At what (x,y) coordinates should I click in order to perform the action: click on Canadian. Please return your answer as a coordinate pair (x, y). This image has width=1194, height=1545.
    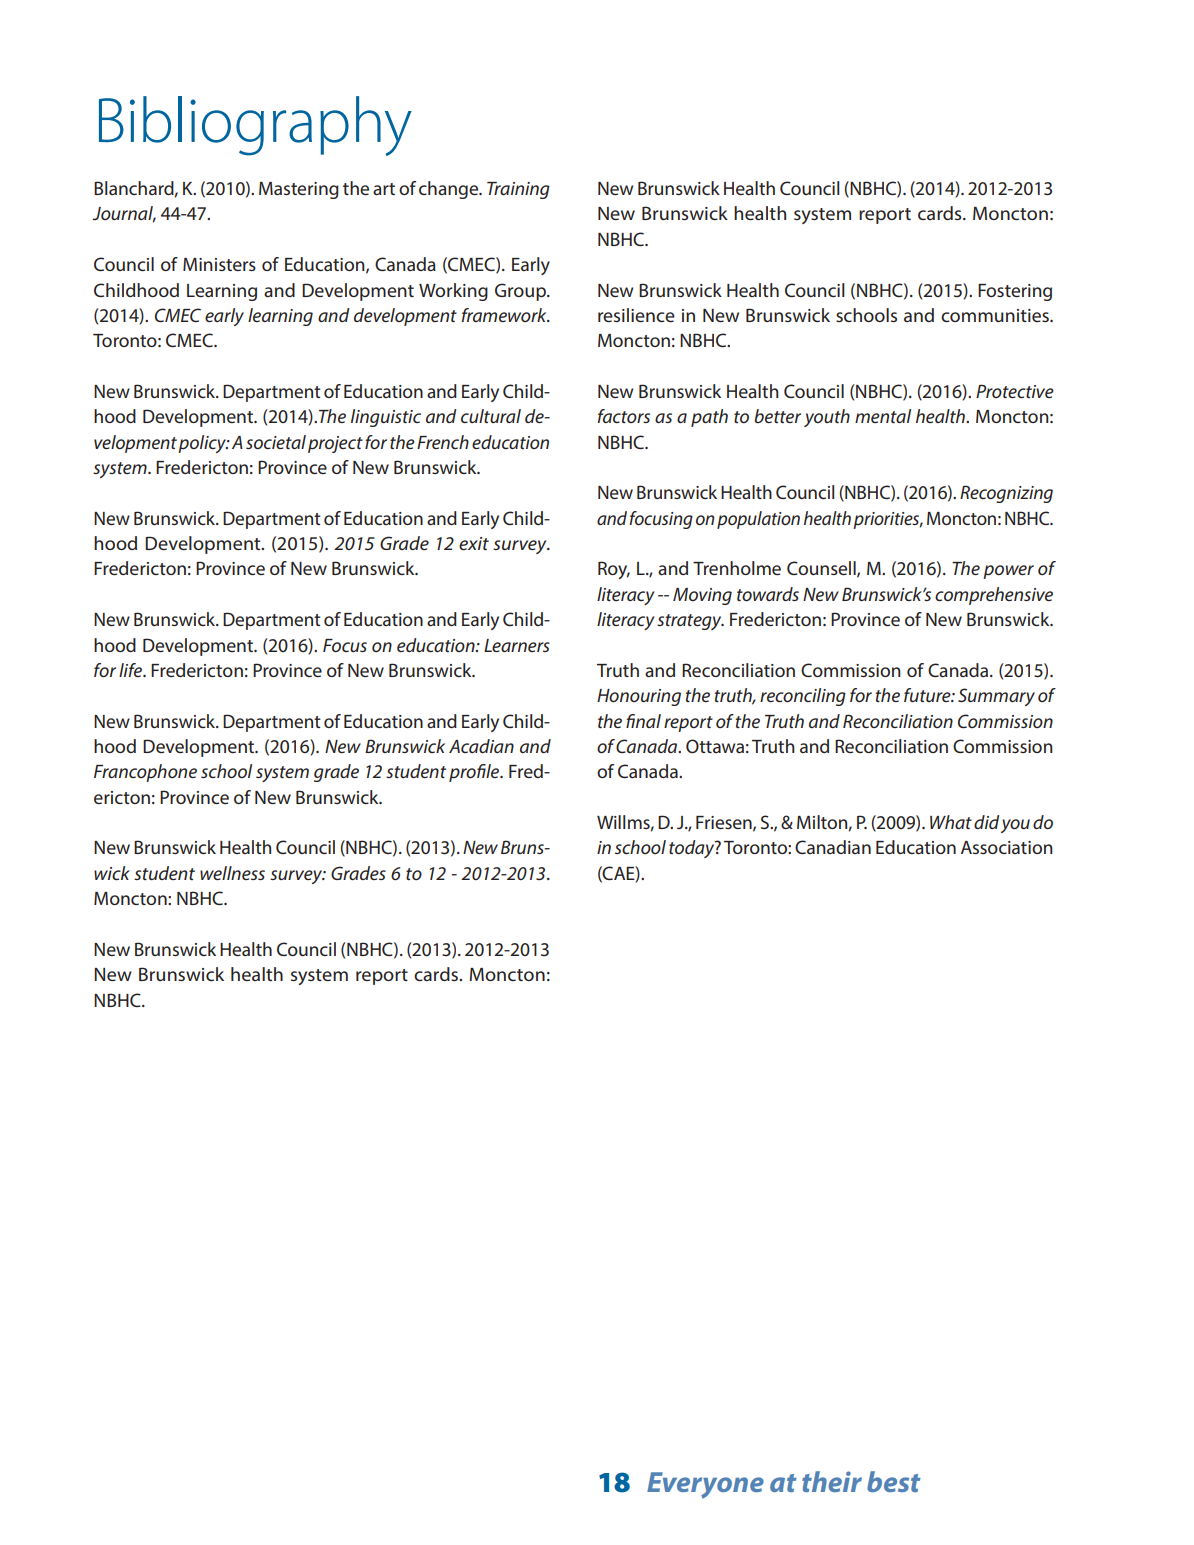
    Looking at the image, I should click on (833, 847).
